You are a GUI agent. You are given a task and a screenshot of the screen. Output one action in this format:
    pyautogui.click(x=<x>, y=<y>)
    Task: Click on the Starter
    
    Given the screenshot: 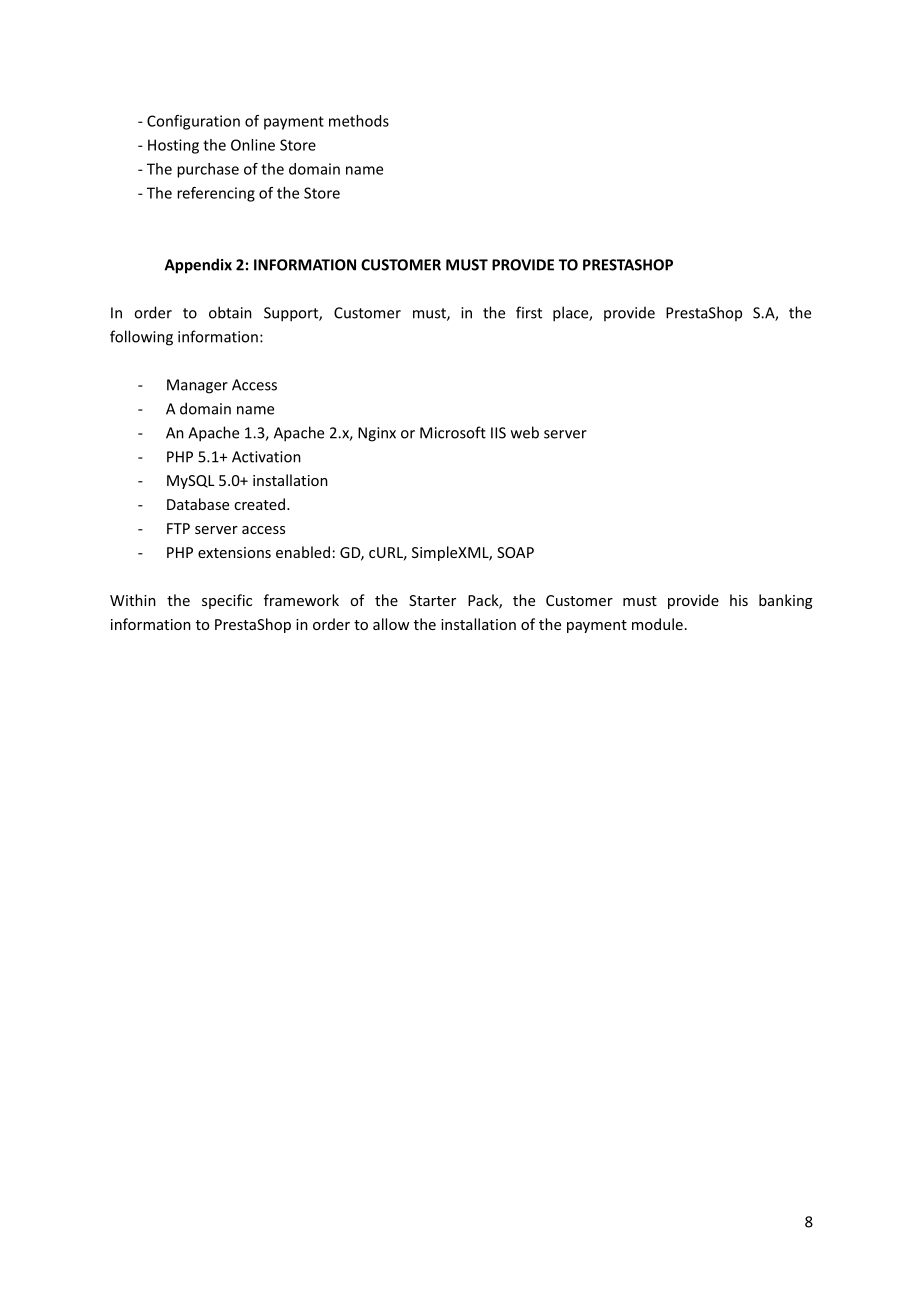 What is the action you would take?
    pyautogui.click(x=432, y=600)
